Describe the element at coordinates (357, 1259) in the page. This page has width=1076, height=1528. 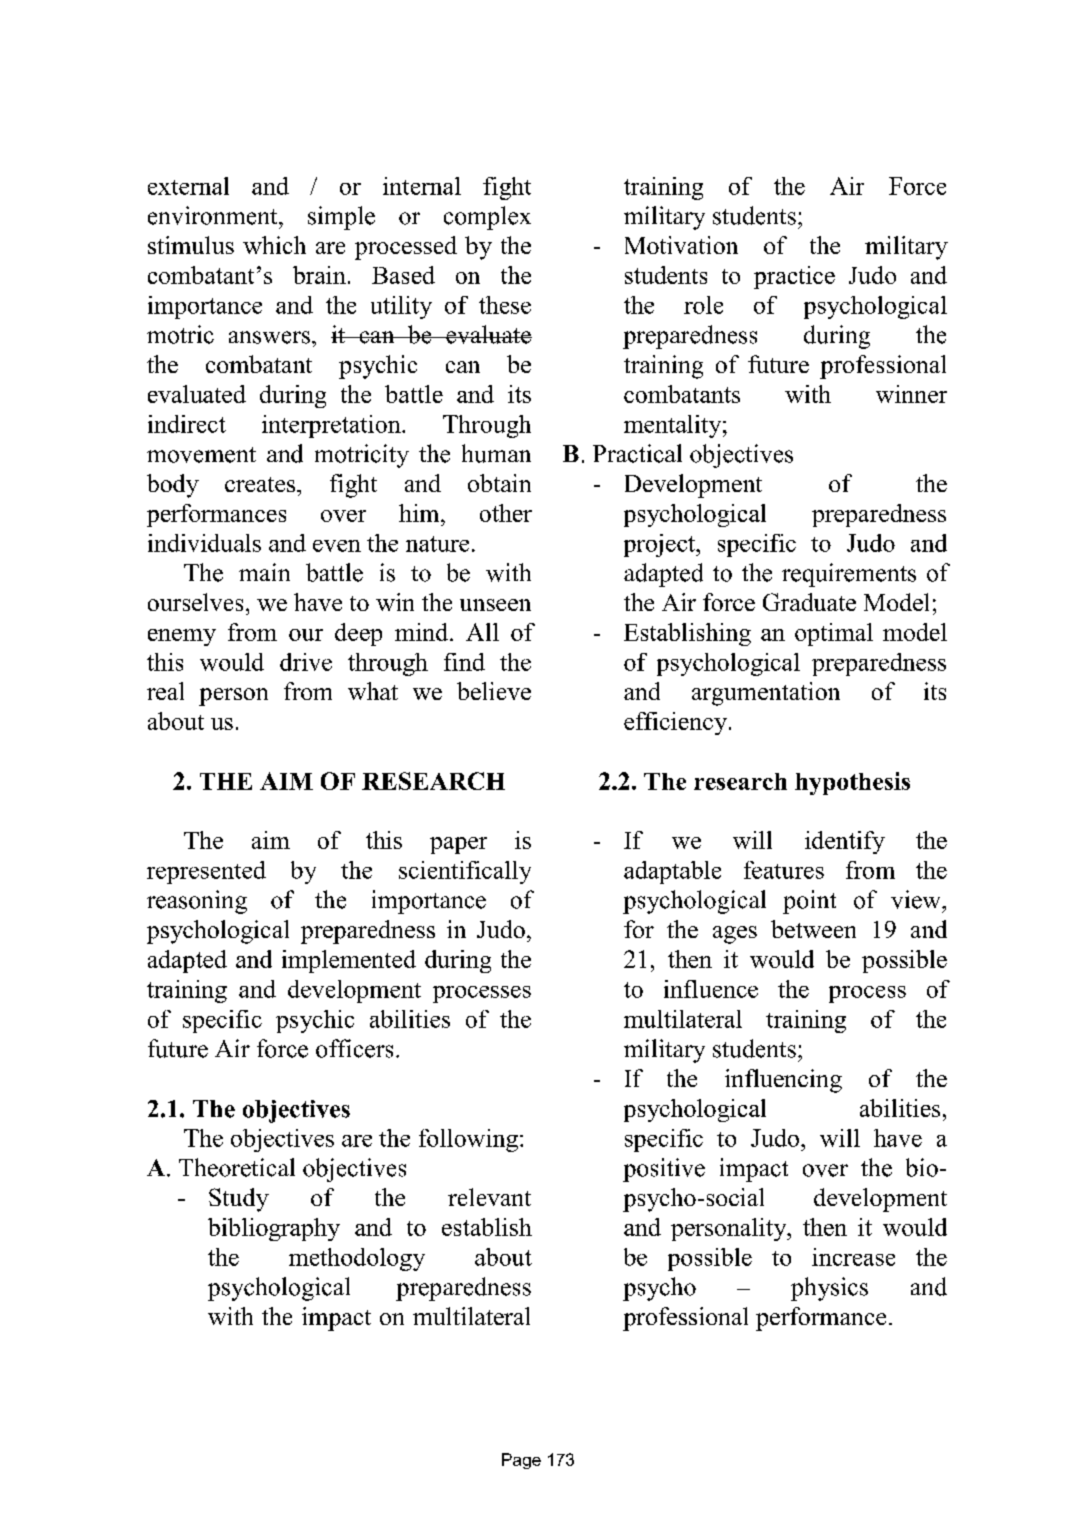
I see `methodology` at that location.
